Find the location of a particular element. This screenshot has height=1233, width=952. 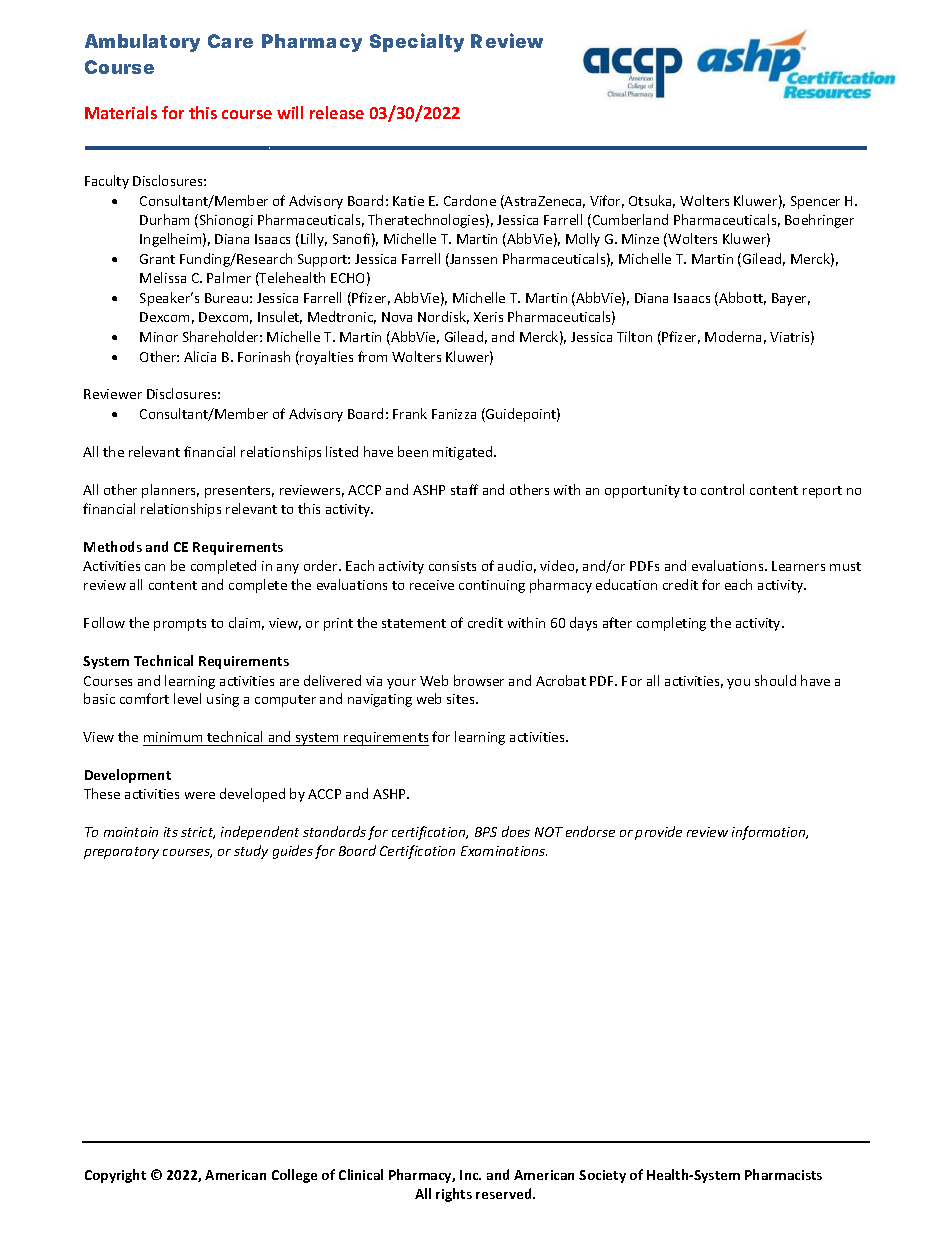

Care is located at coordinates (230, 41).
